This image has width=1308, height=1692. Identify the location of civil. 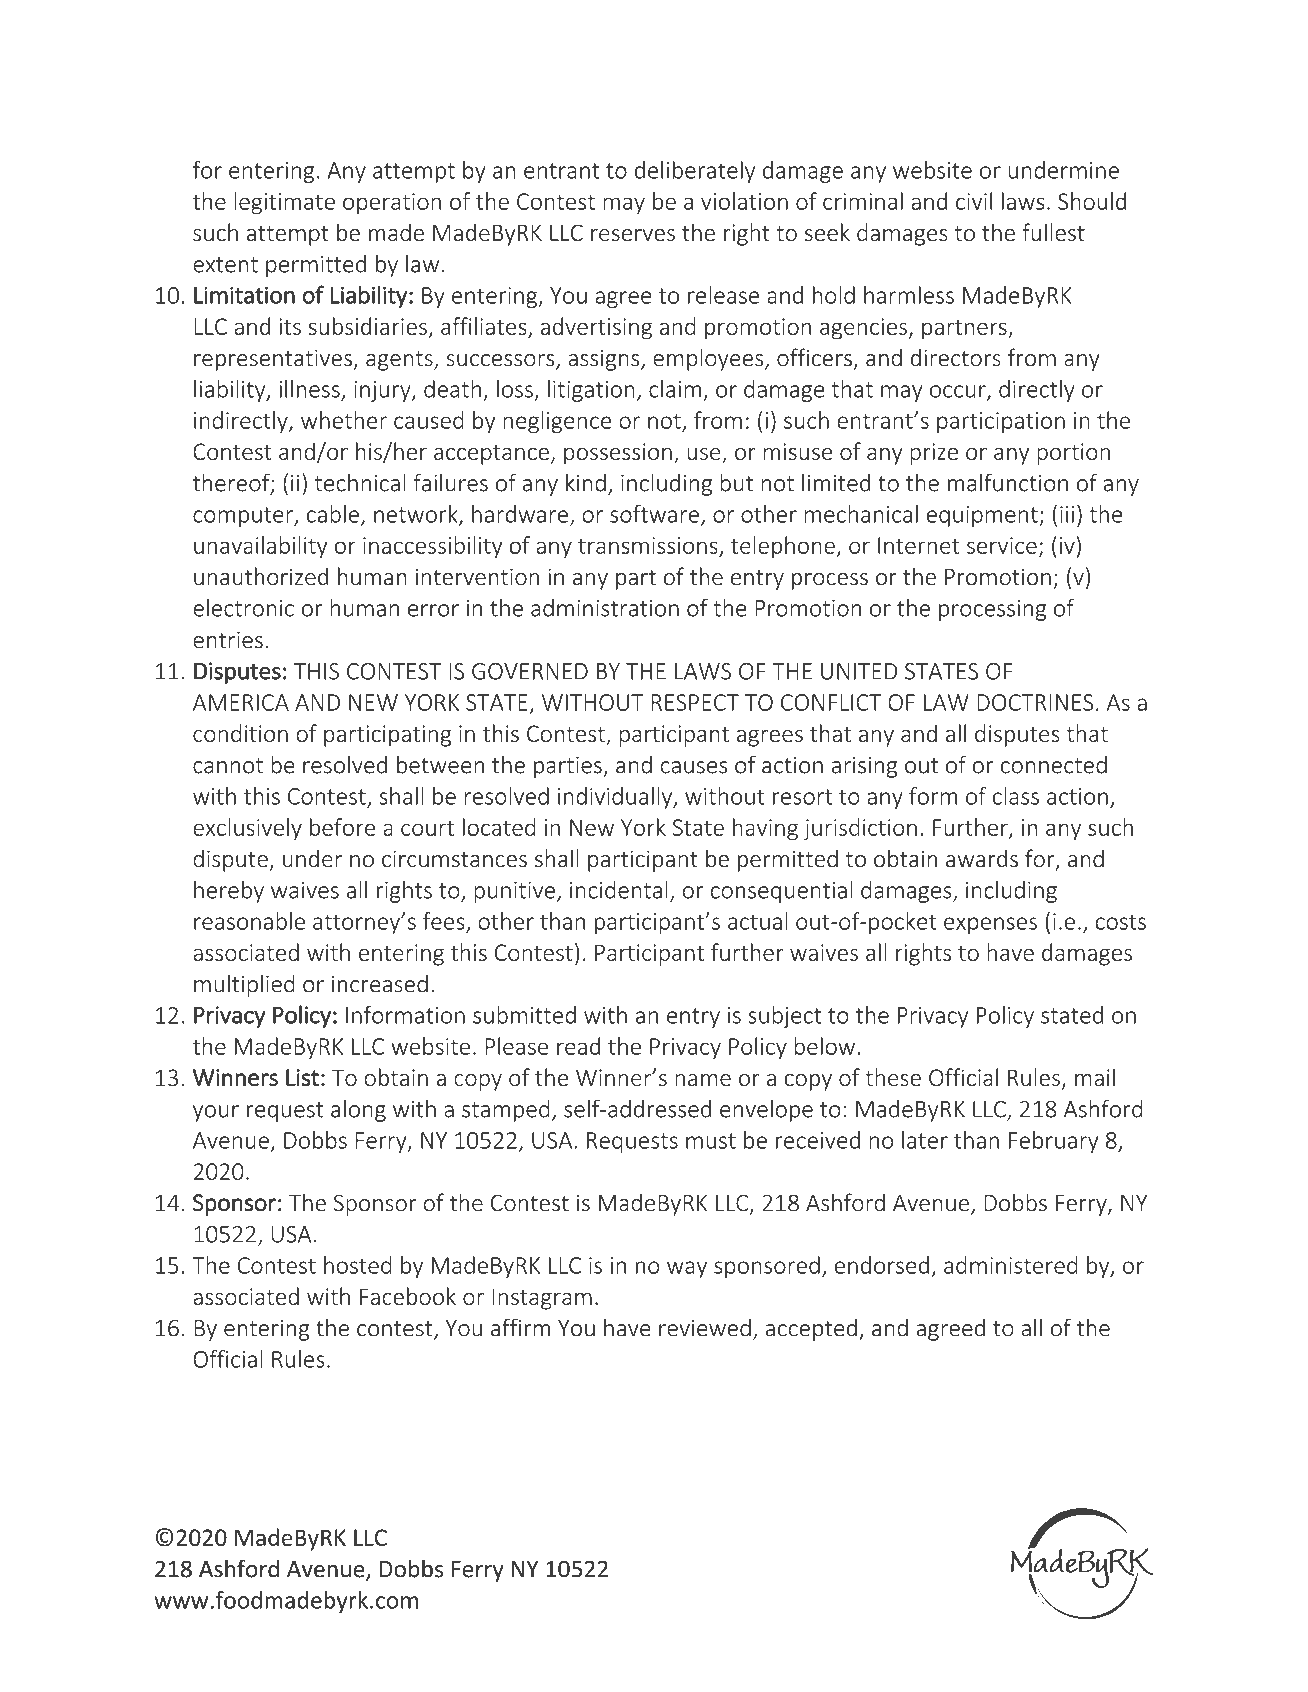
(974, 201).
